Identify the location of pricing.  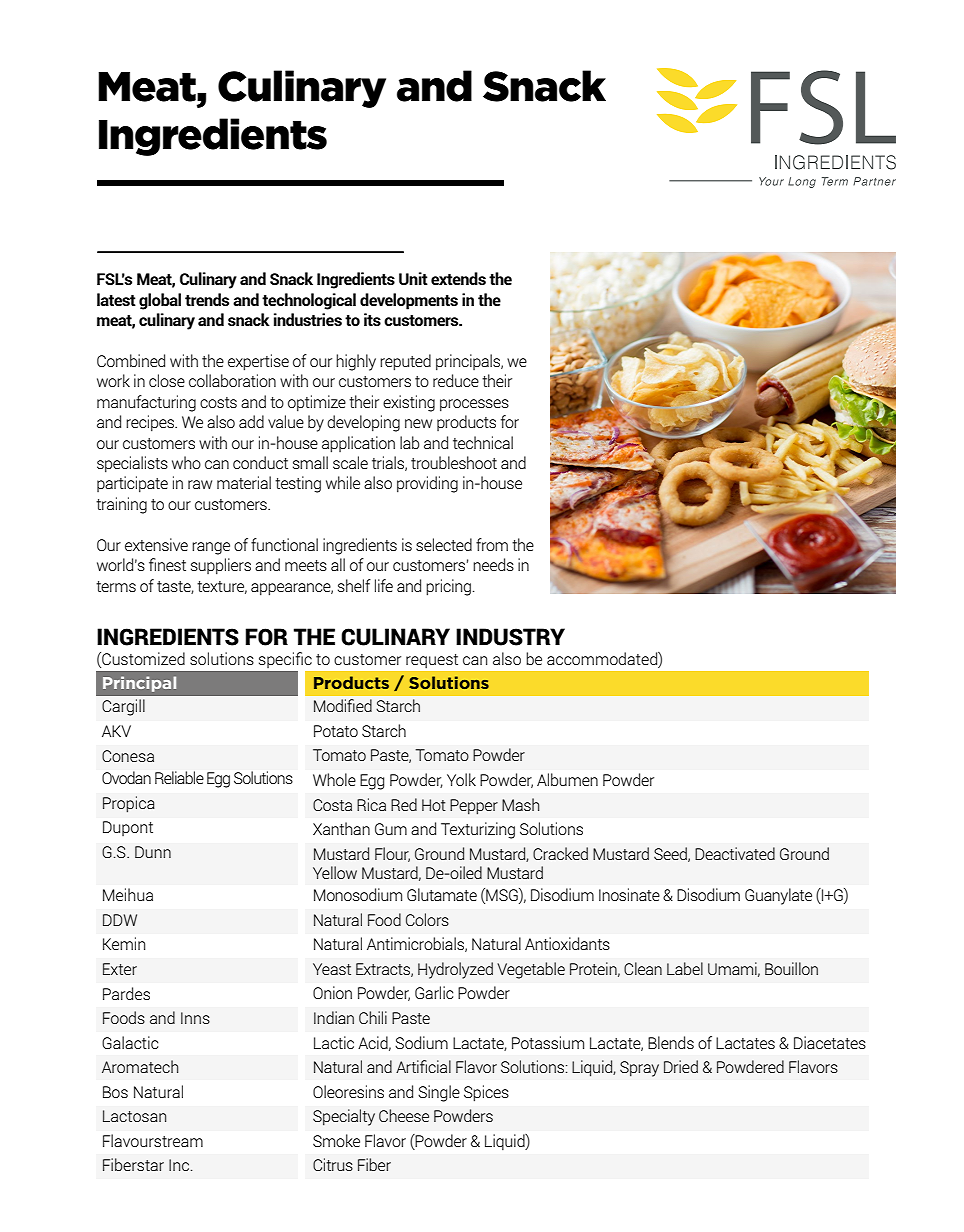
(448, 587).
